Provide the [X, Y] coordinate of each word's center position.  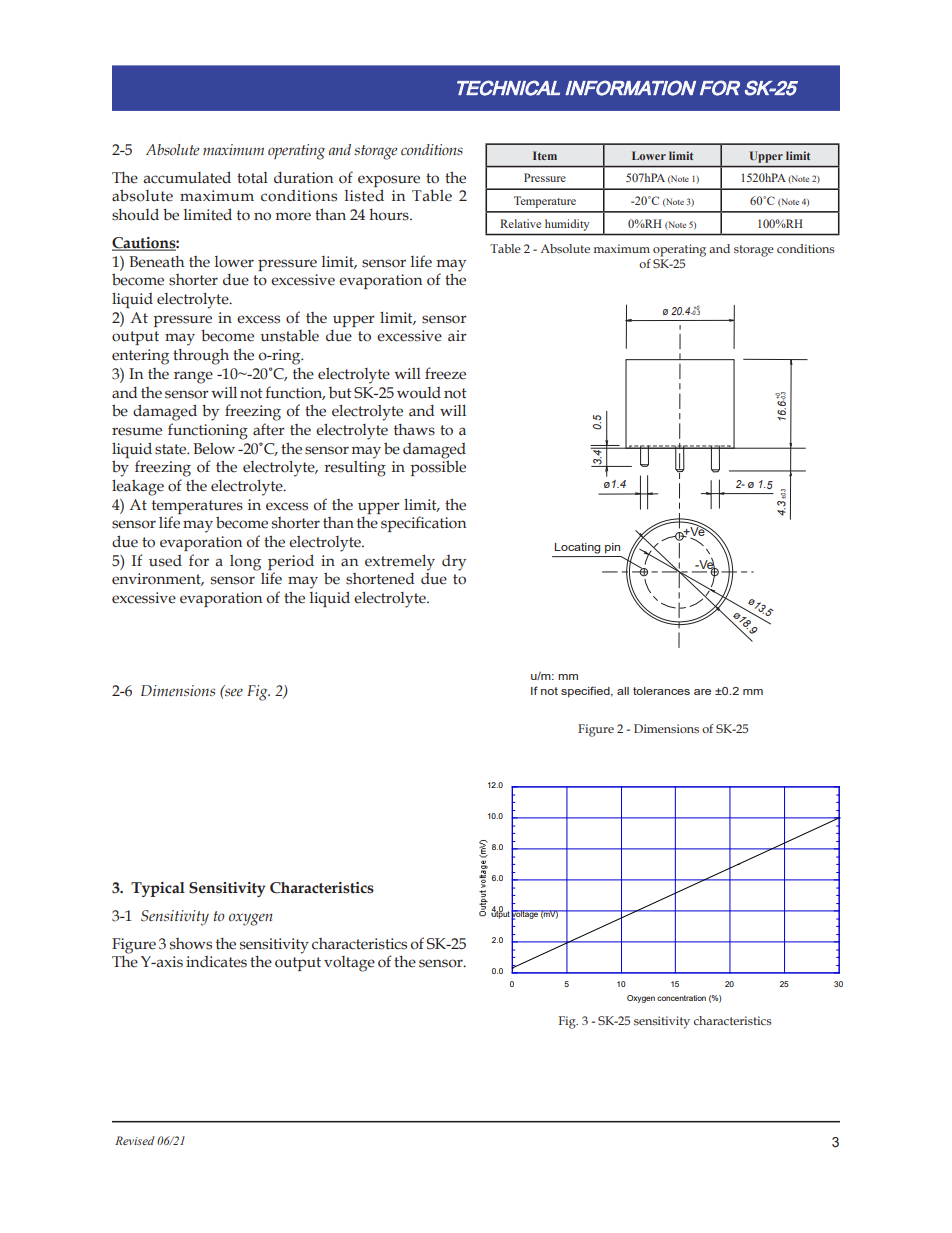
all [623, 691]
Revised [135, 1140]
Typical [158, 889]
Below [214, 448]
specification [423, 524]
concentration [681, 998]
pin [612, 548]
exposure [389, 181]
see [233, 692]
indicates [216, 962]
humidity [567, 225]
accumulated [187, 177]
